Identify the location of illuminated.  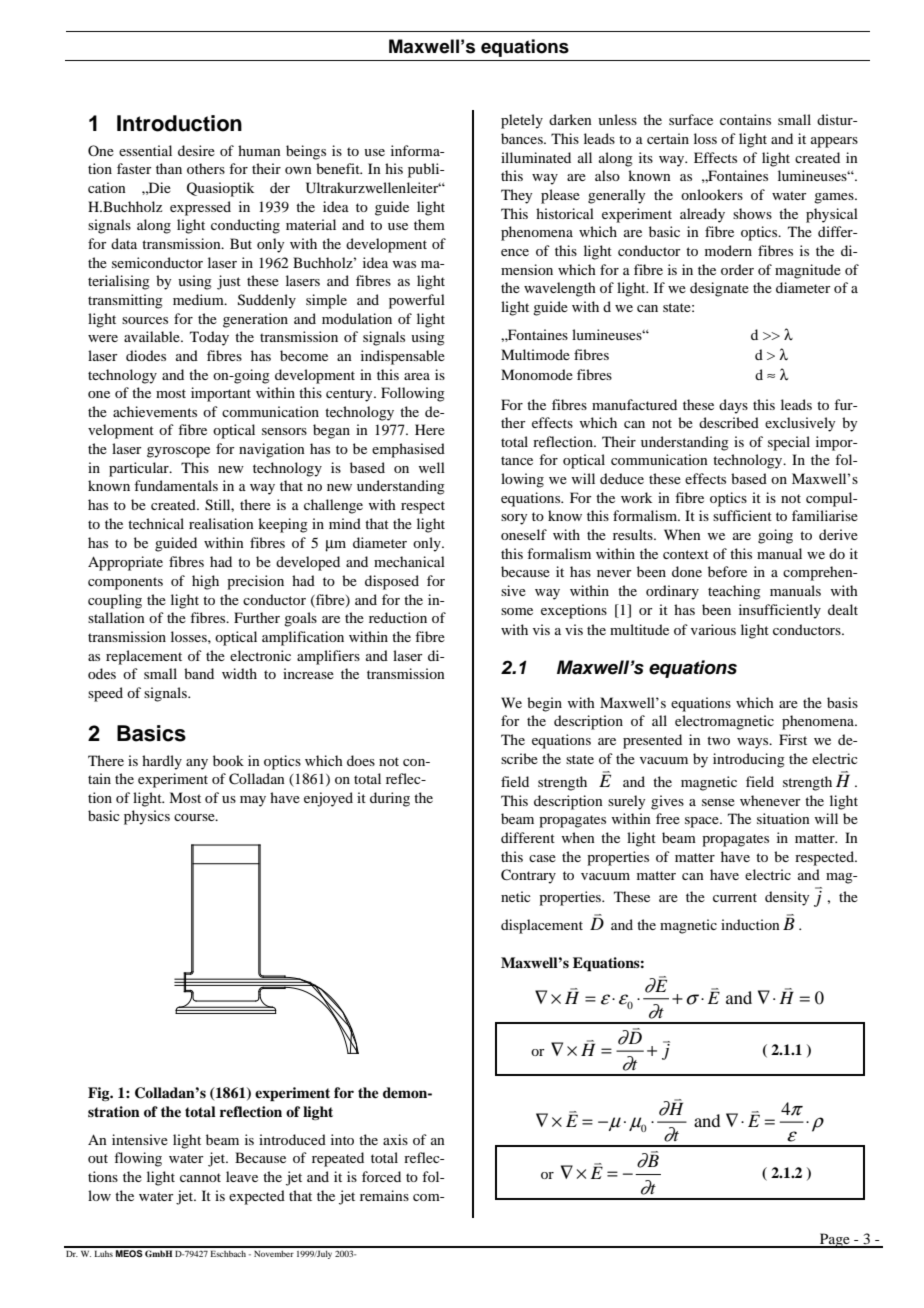
(536, 157).
